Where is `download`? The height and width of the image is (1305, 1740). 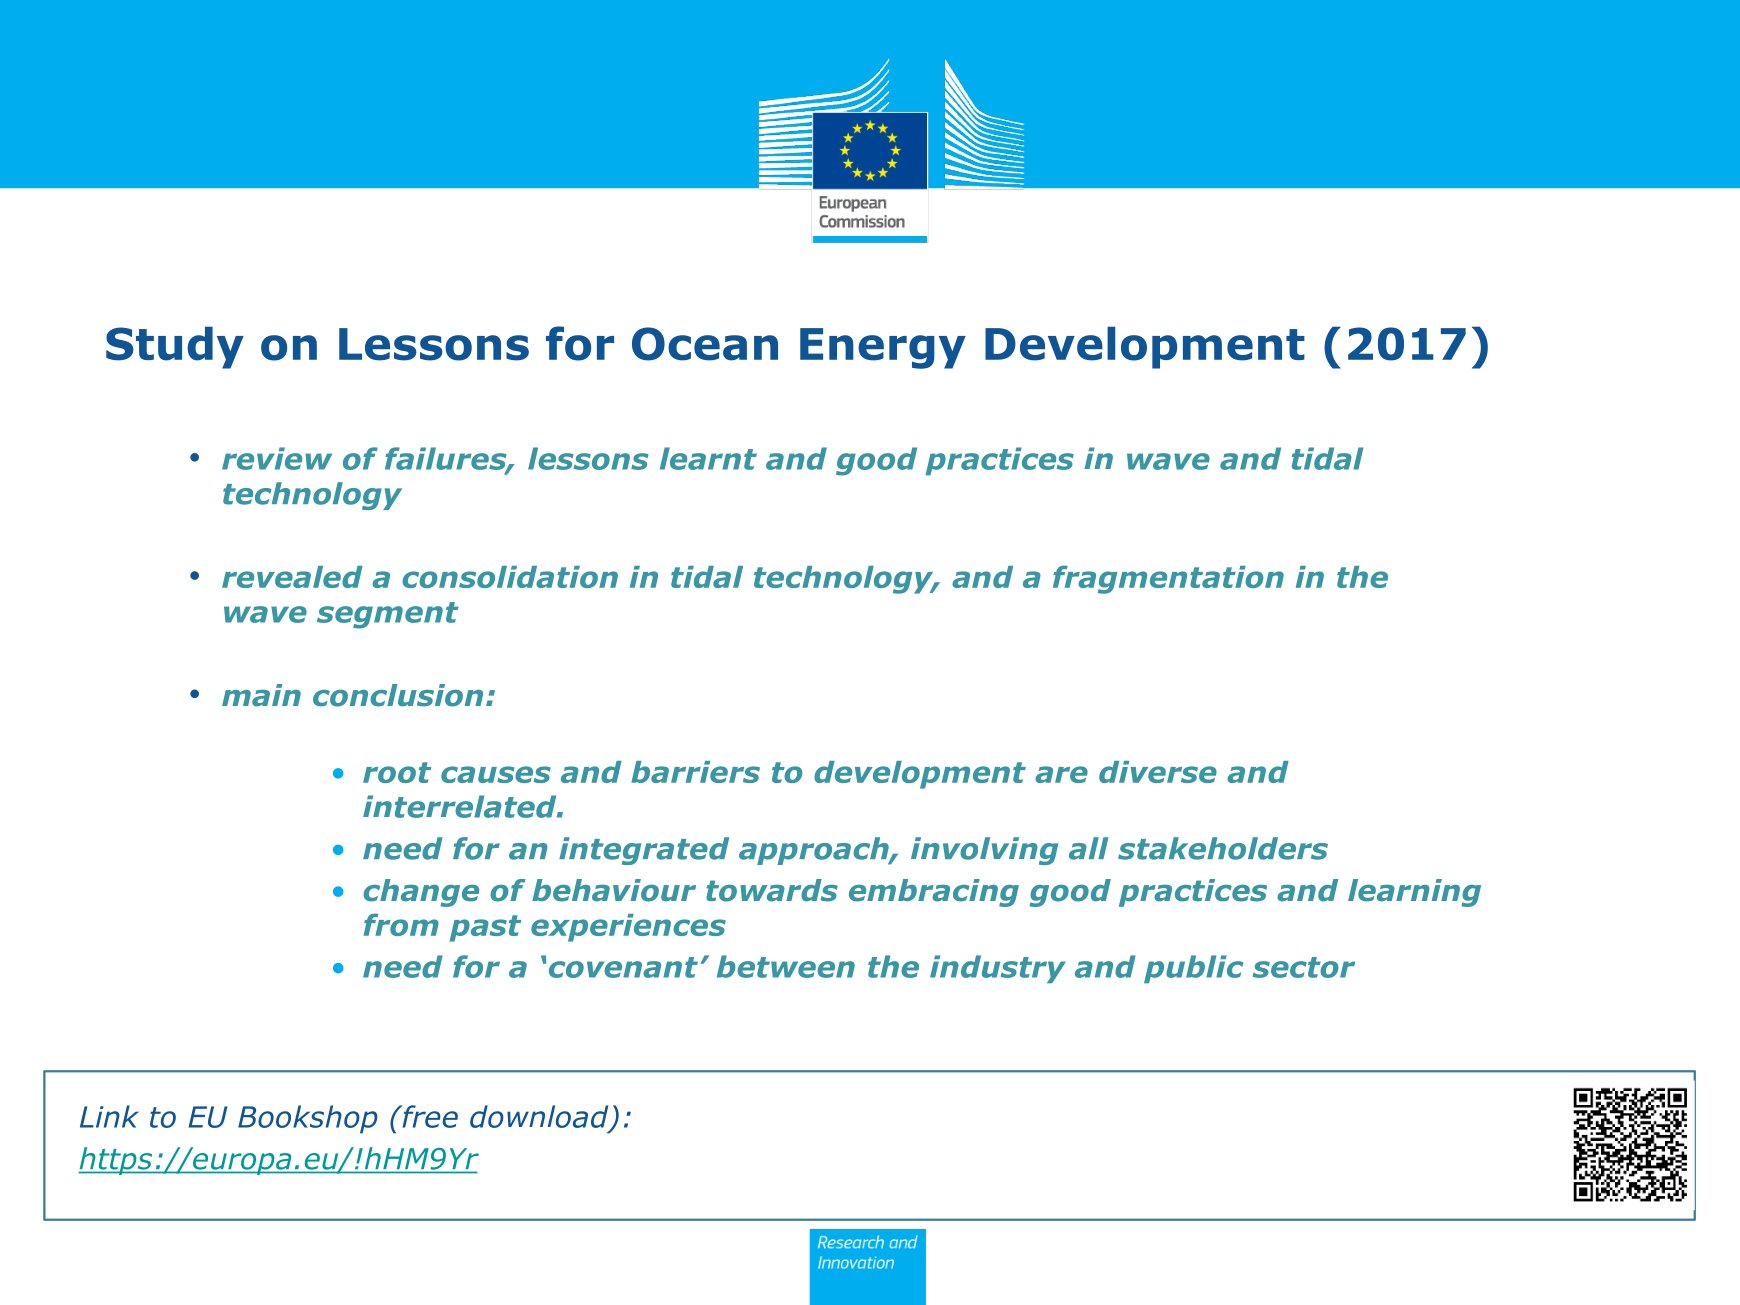
download is located at coordinates (540, 1117).
